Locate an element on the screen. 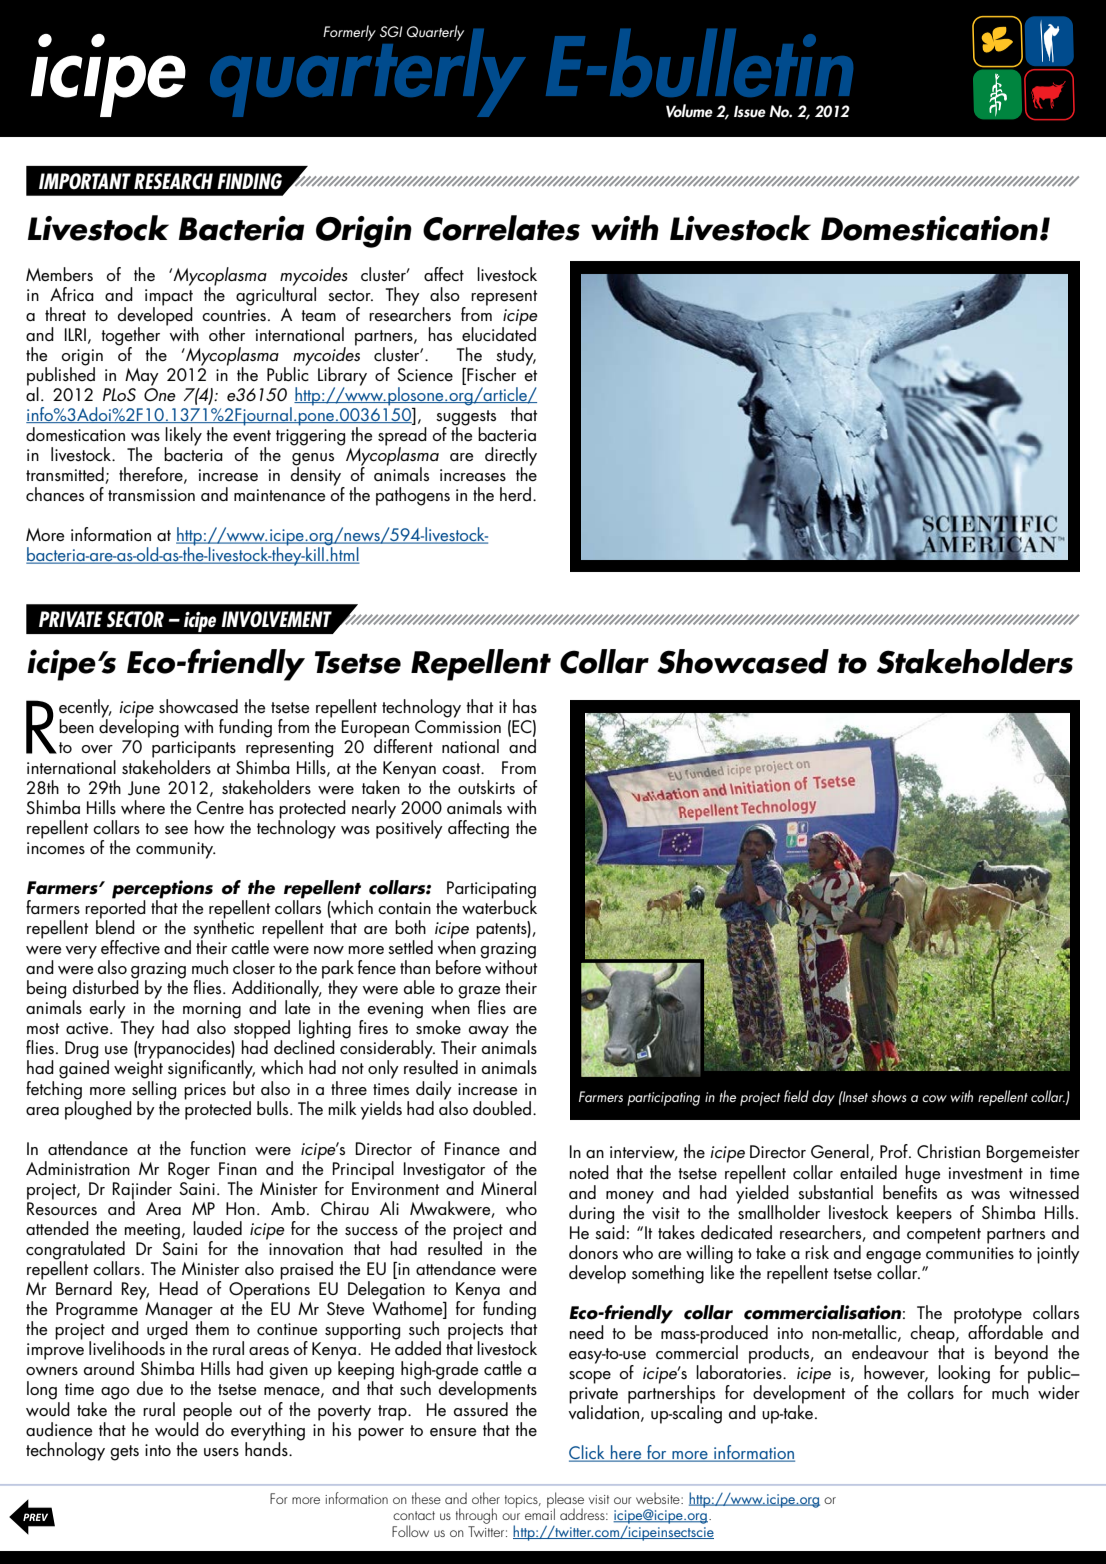 The height and width of the screenshot is (1564, 1106). Issue is located at coordinates (750, 111).
